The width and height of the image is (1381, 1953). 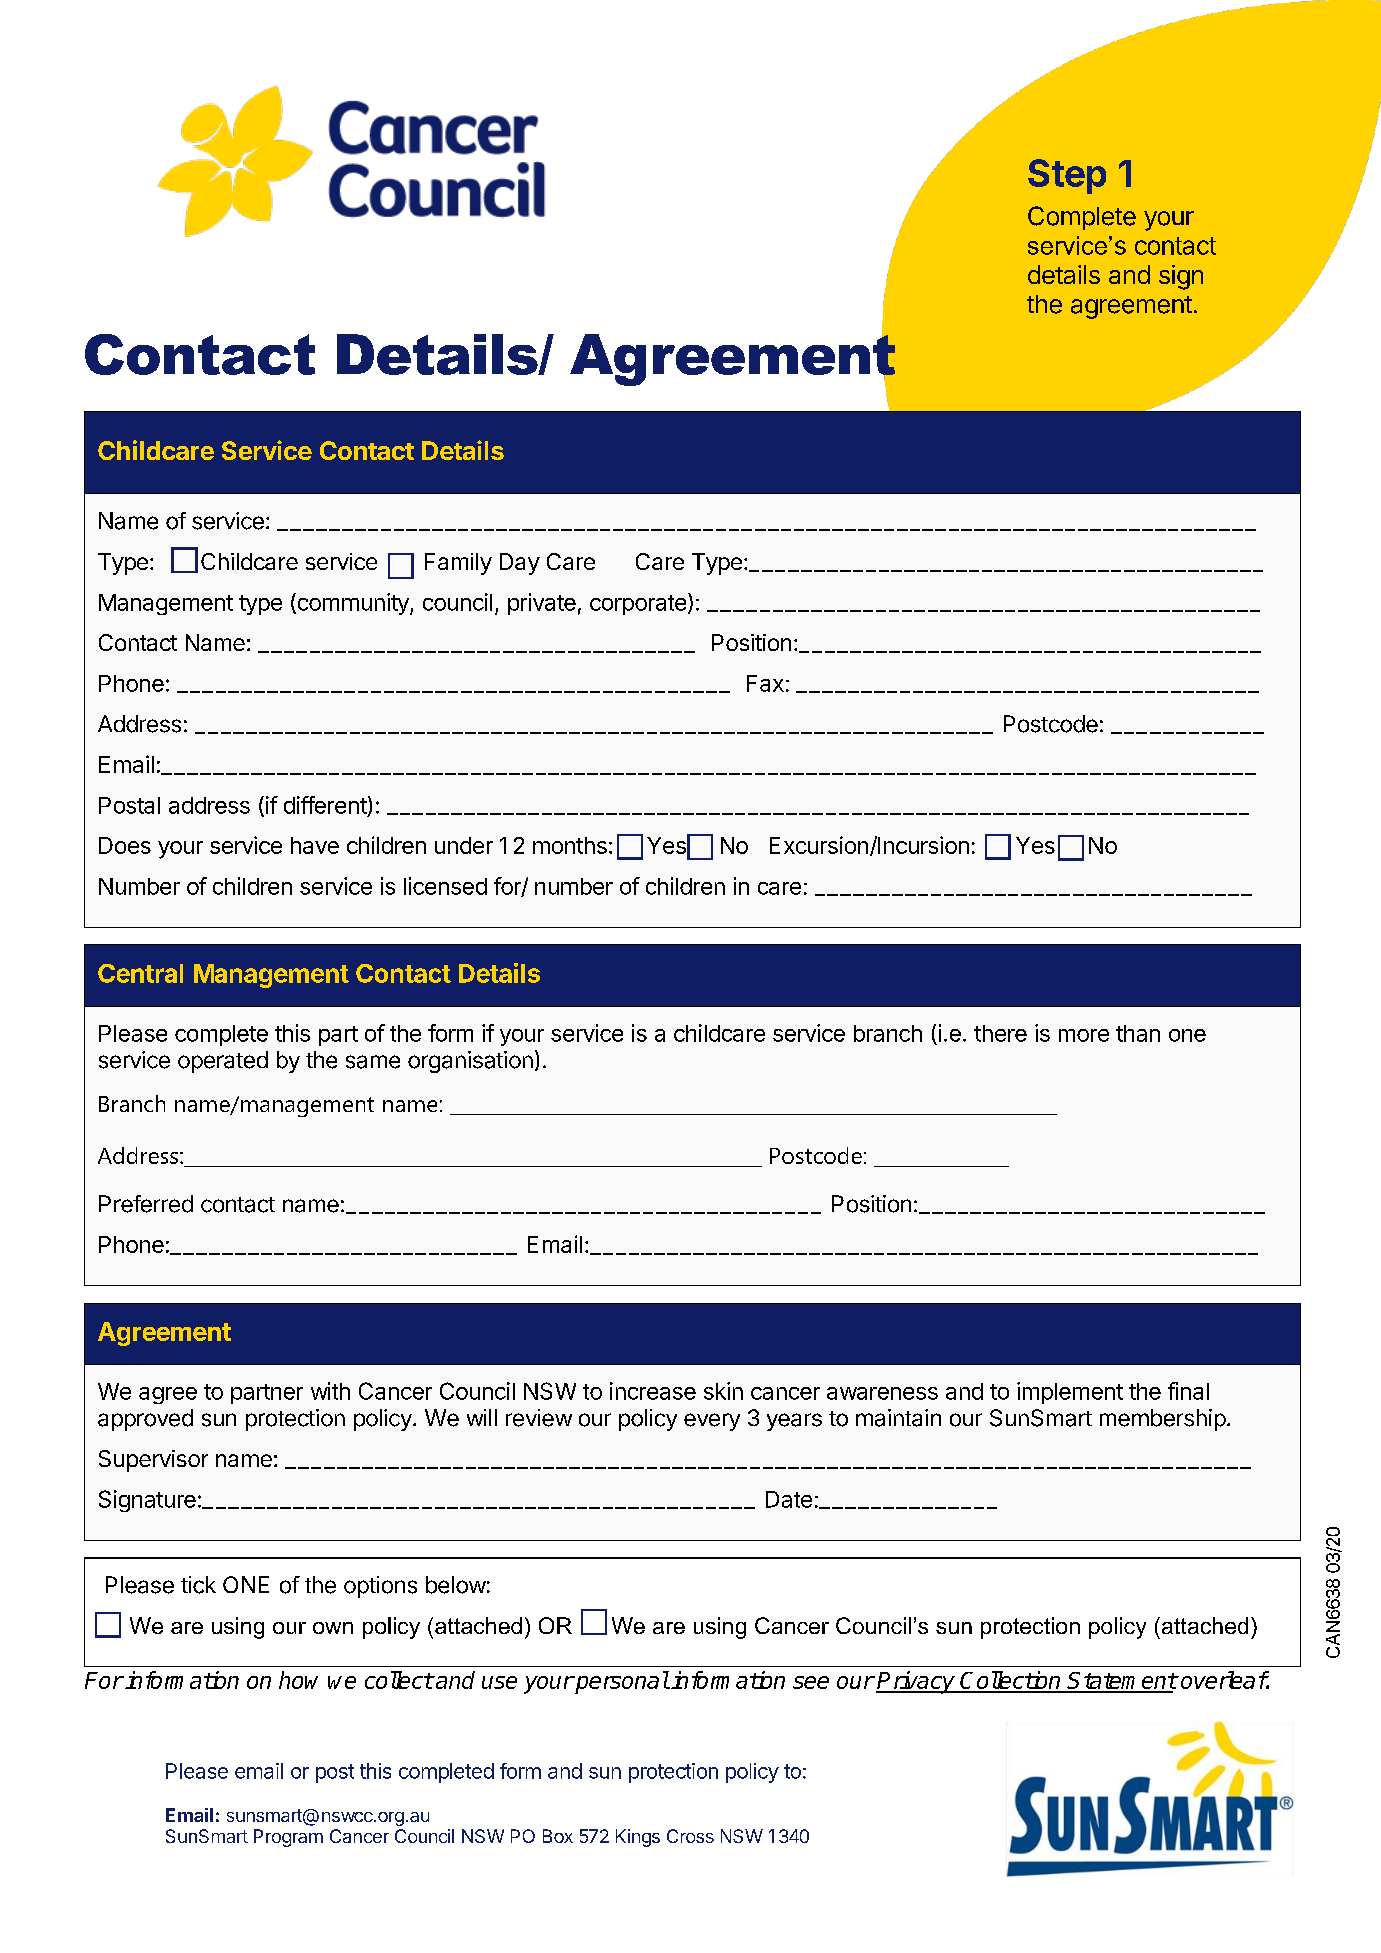 I want to click on there, so click(x=1000, y=1033).
